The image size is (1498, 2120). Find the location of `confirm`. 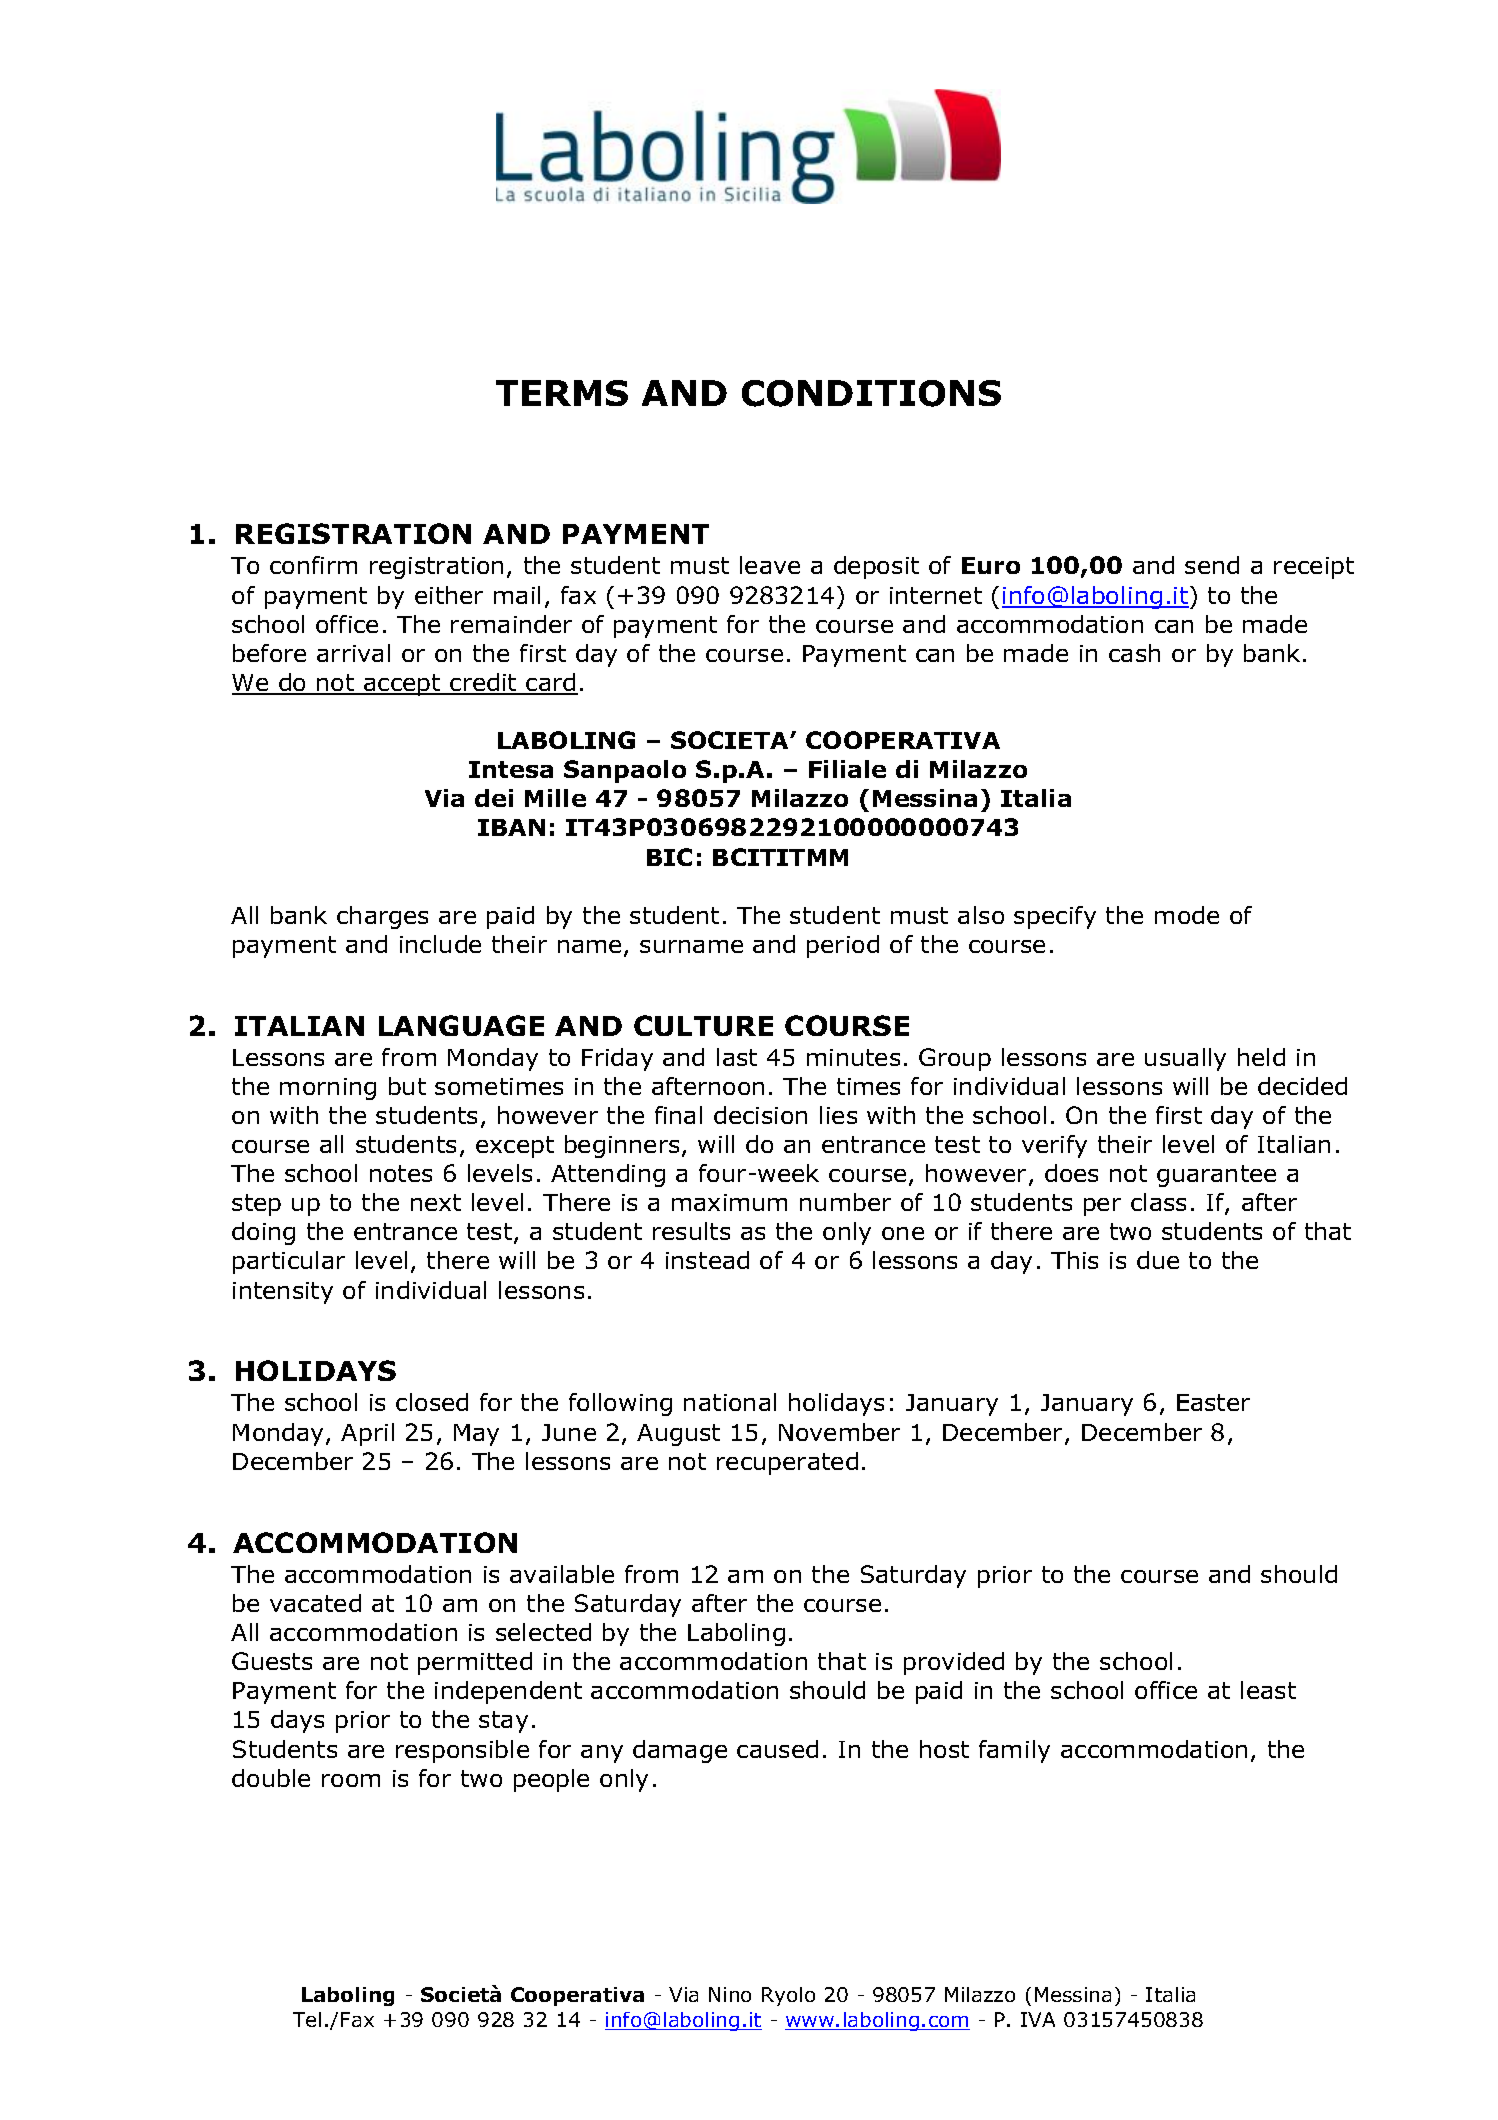

confirm is located at coordinates (313, 565).
